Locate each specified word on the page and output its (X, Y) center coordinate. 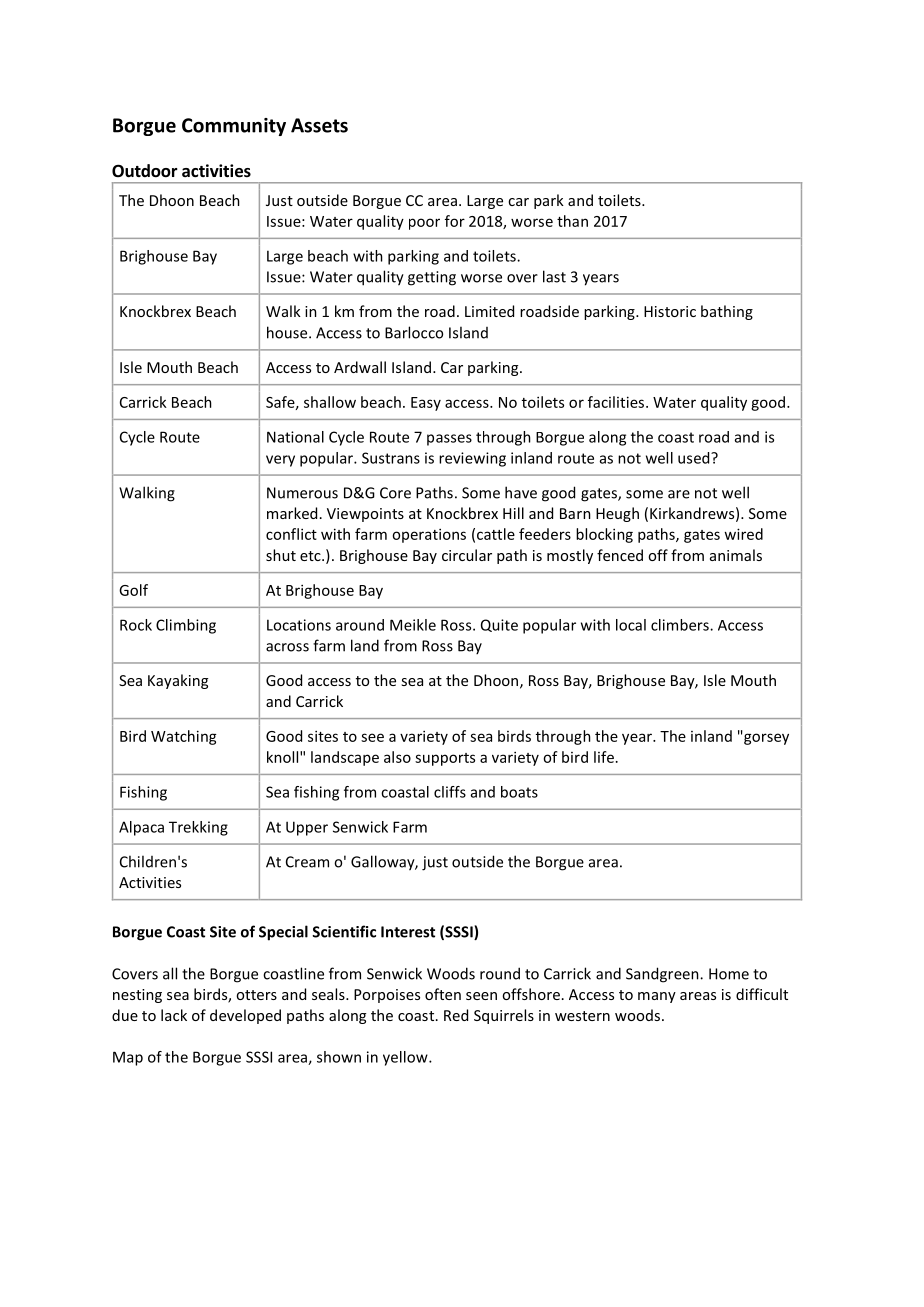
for (455, 221)
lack (174, 1015)
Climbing (186, 626)
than (572, 221)
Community (234, 127)
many (657, 997)
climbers (681, 625)
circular (467, 555)
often (443, 994)
